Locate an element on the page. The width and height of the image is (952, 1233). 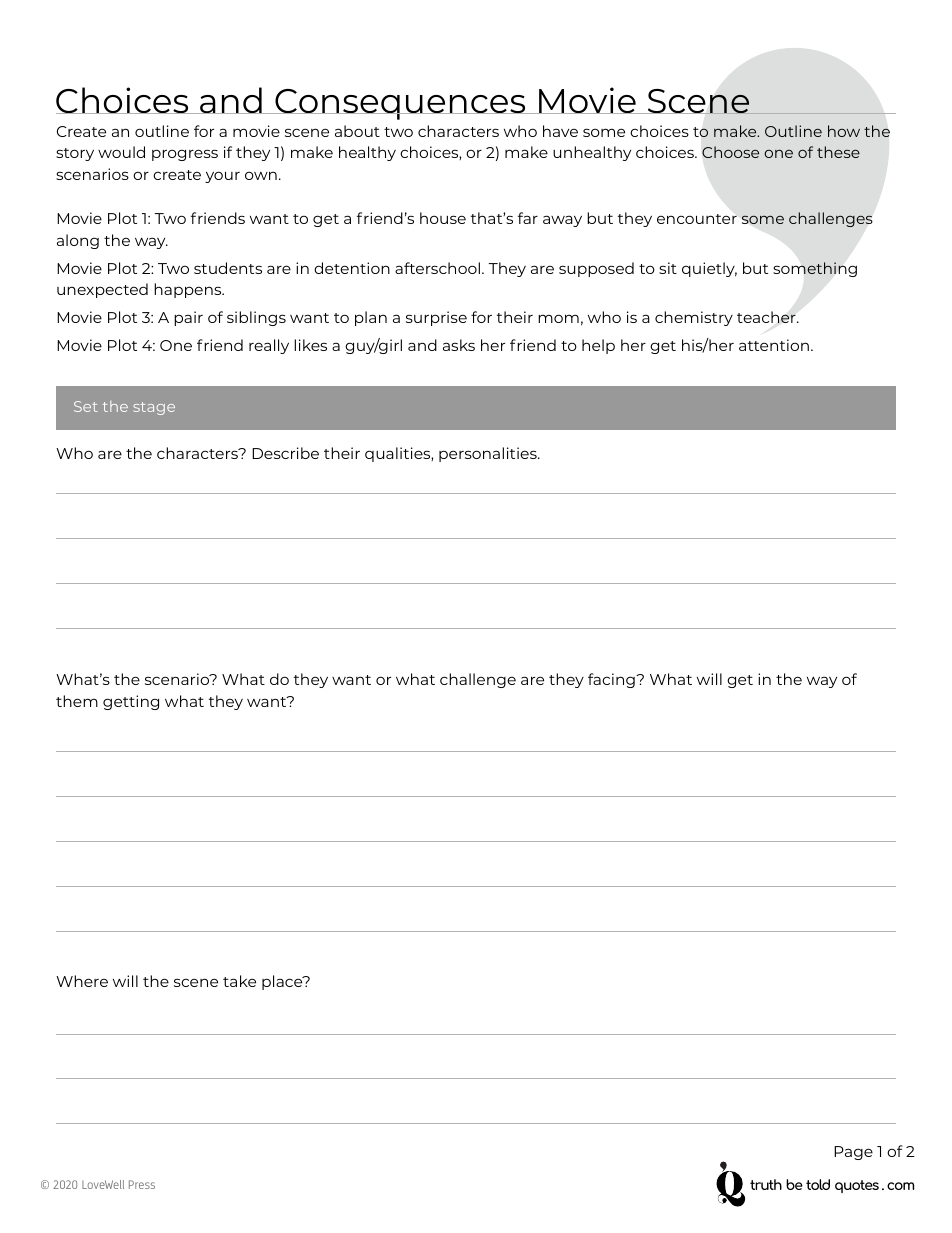
take is located at coordinates (239, 981).
